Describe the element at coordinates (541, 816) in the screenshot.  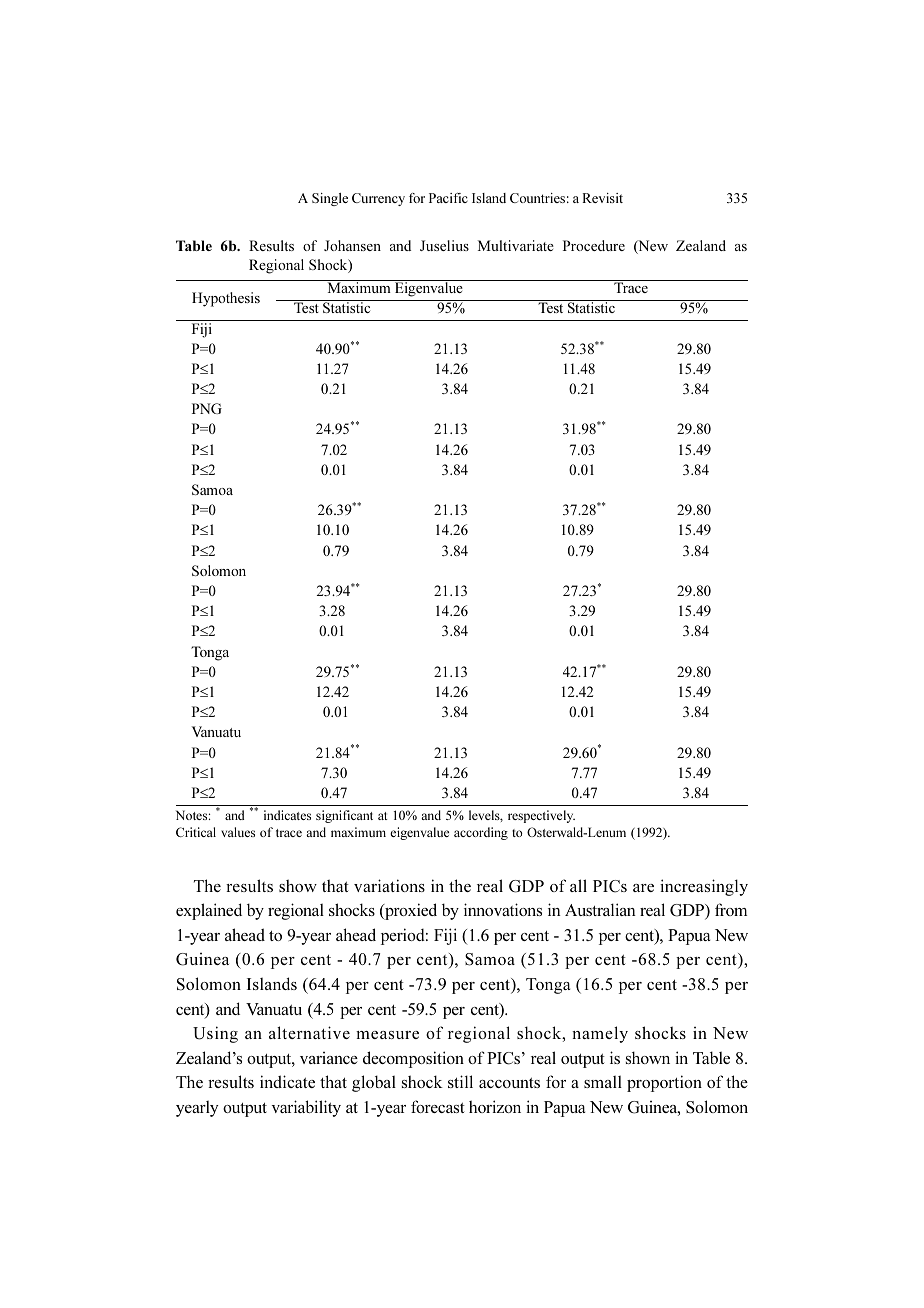
I see `respectively` at that location.
